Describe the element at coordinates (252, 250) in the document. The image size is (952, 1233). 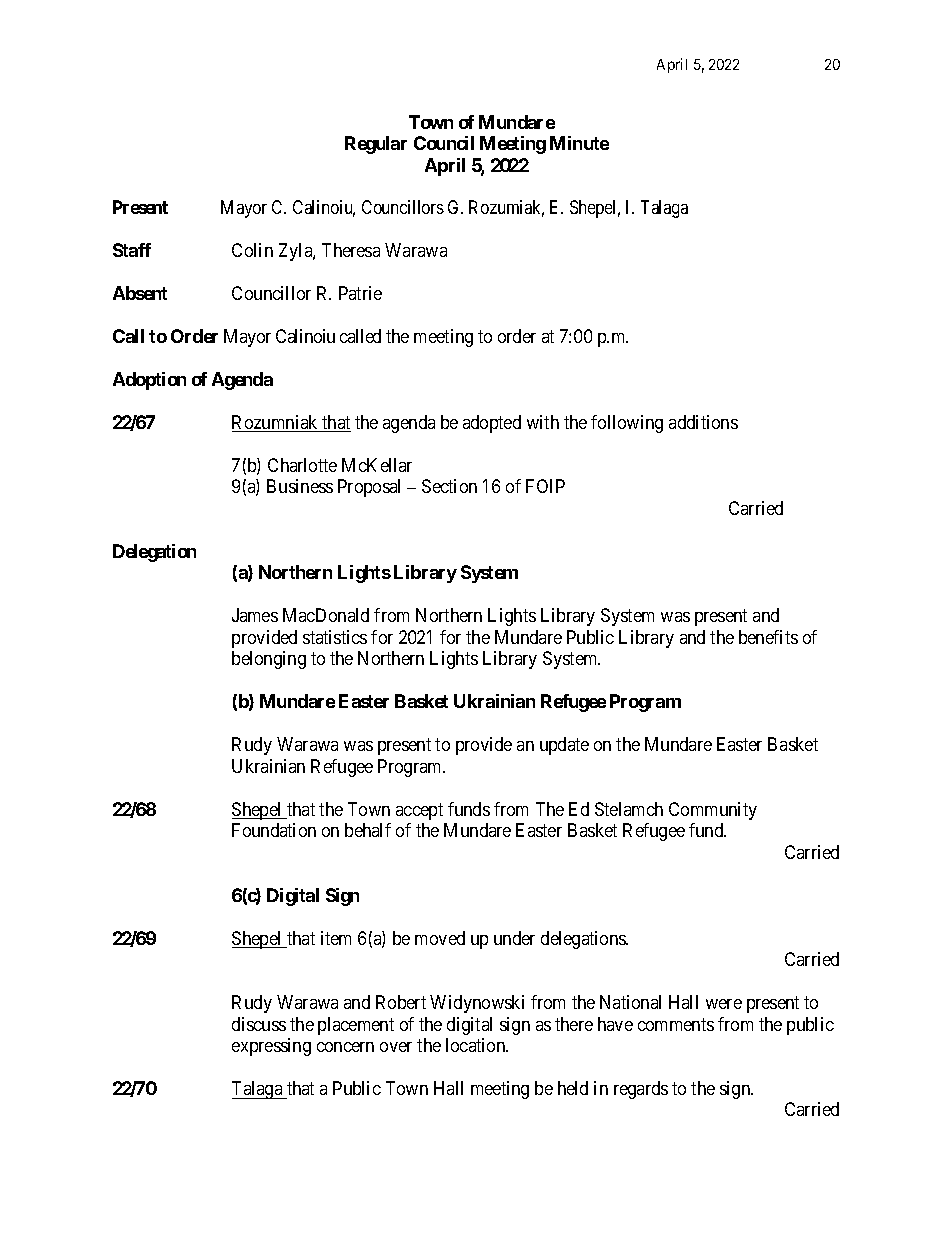
I see `Colin` at that location.
